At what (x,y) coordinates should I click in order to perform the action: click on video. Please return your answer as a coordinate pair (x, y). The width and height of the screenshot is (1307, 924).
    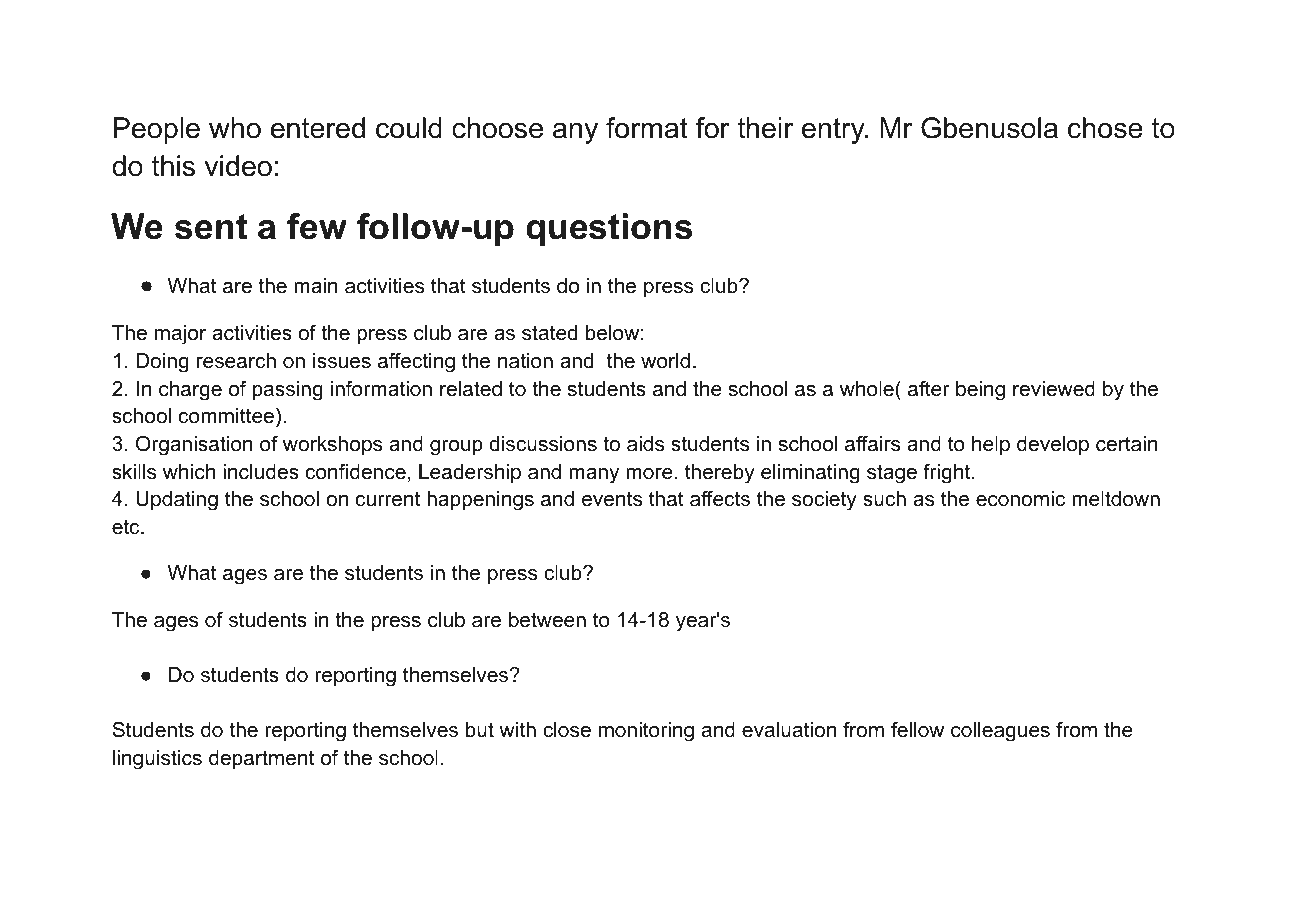
    Looking at the image, I should click on (238, 166).
